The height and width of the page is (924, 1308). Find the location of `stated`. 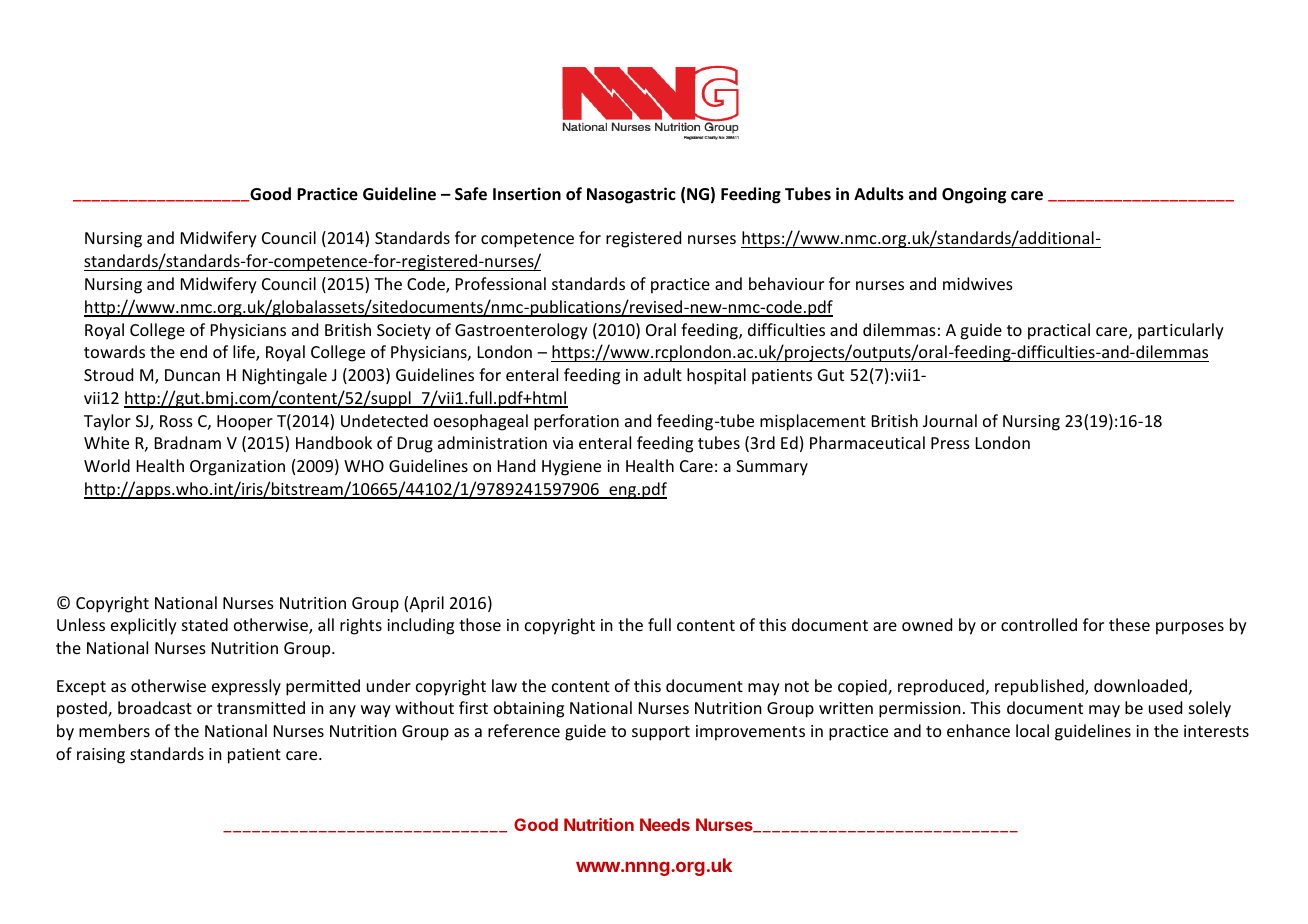

stated is located at coordinates (205, 624).
